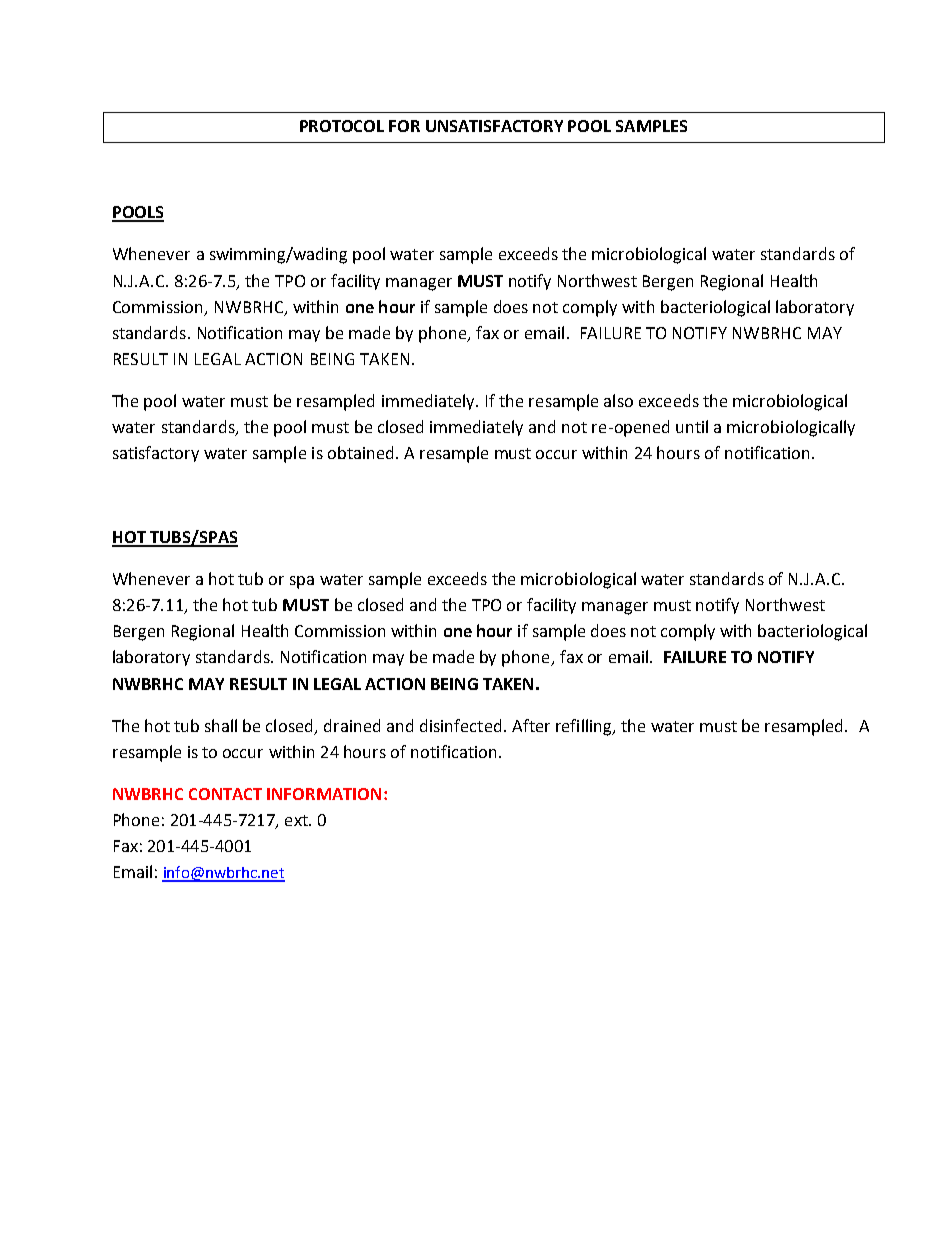 This screenshot has width=952, height=1233. What do you see at coordinates (297, 820) in the screenshot?
I see `ext` at bounding box center [297, 820].
